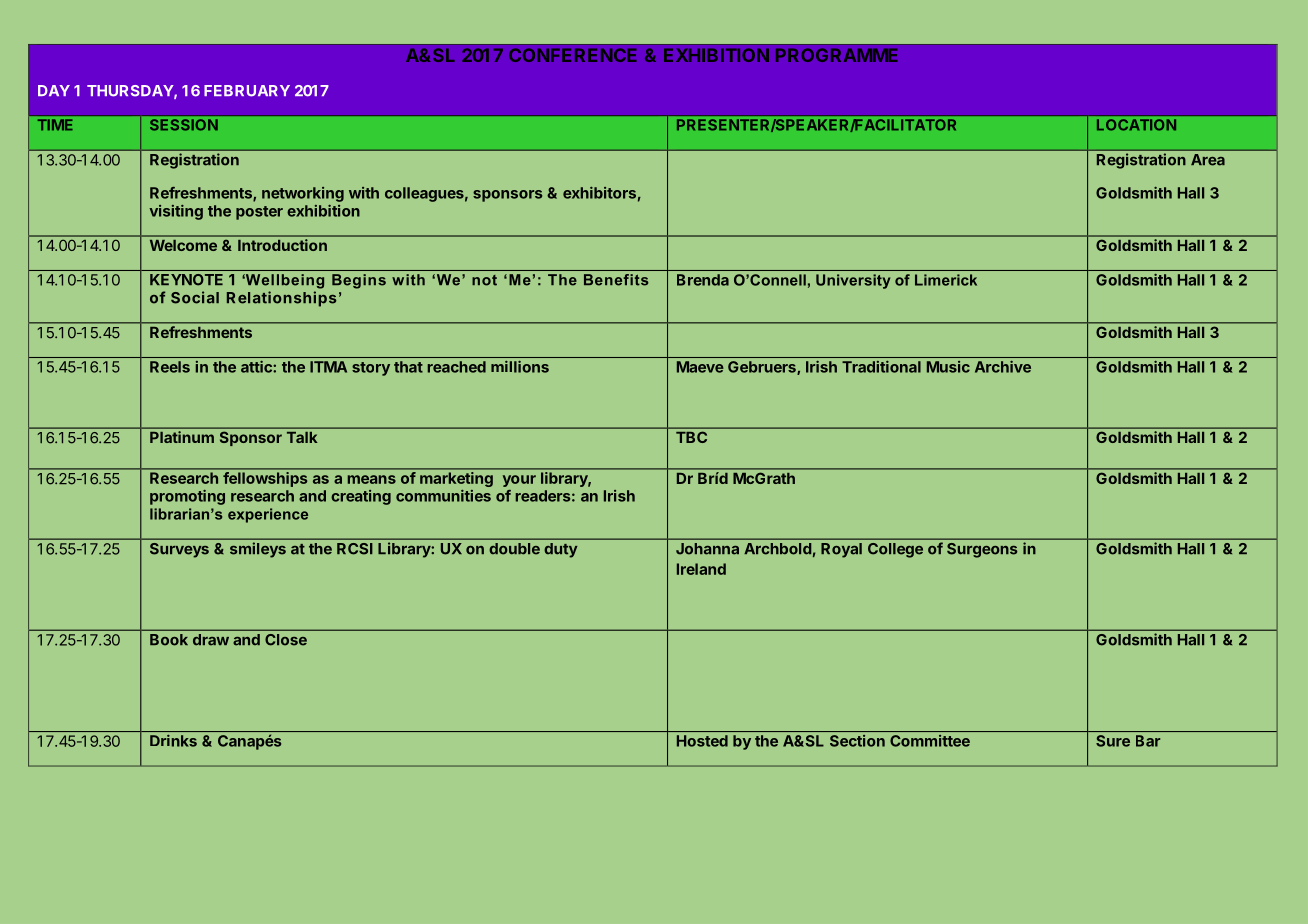 This image has width=1308, height=924. What do you see at coordinates (616, 280) in the image?
I see `Benefits` at bounding box center [616, 280].
